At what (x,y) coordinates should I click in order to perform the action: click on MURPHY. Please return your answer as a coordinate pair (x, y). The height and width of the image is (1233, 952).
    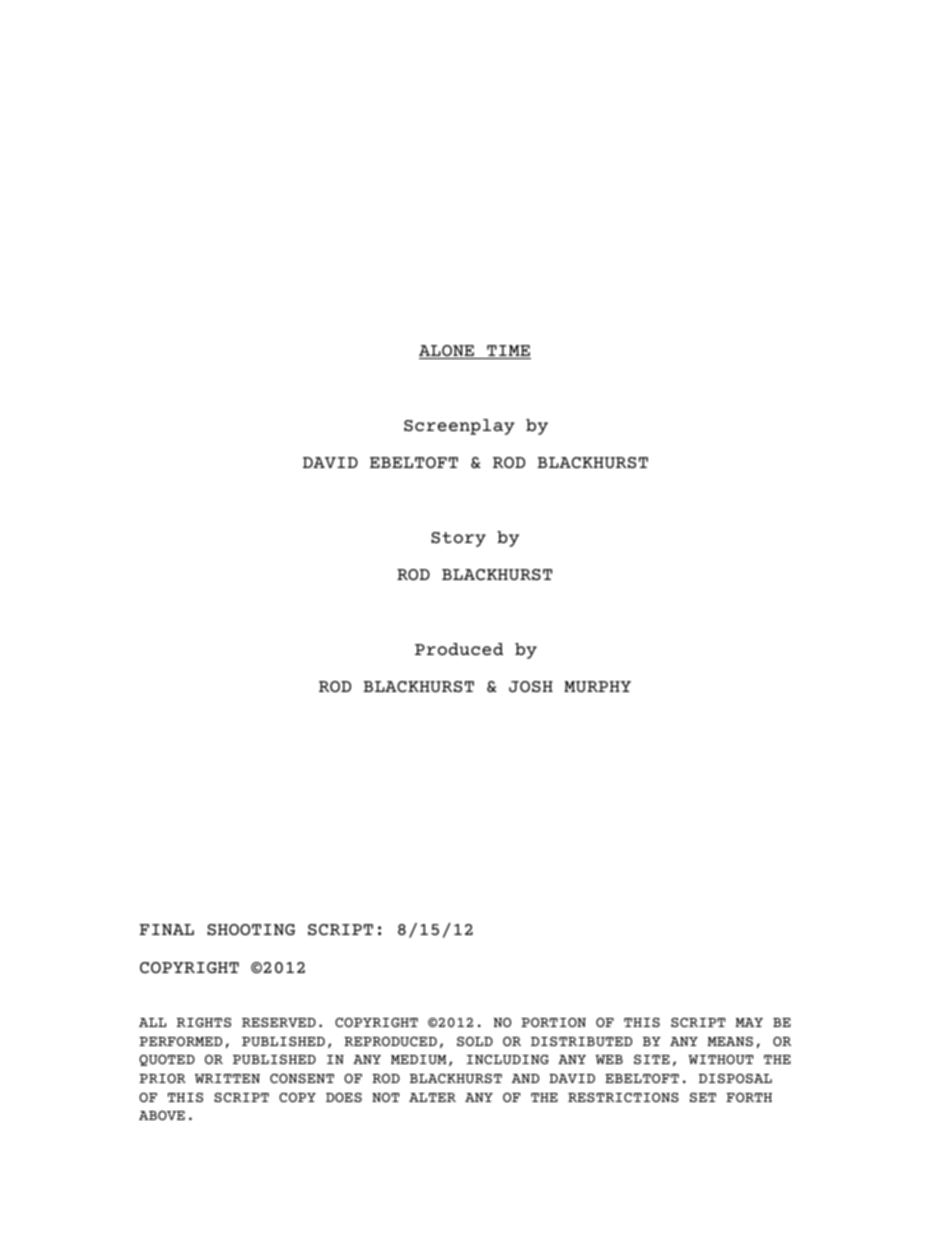
    Looking at the image, I should click on (597, 686).
